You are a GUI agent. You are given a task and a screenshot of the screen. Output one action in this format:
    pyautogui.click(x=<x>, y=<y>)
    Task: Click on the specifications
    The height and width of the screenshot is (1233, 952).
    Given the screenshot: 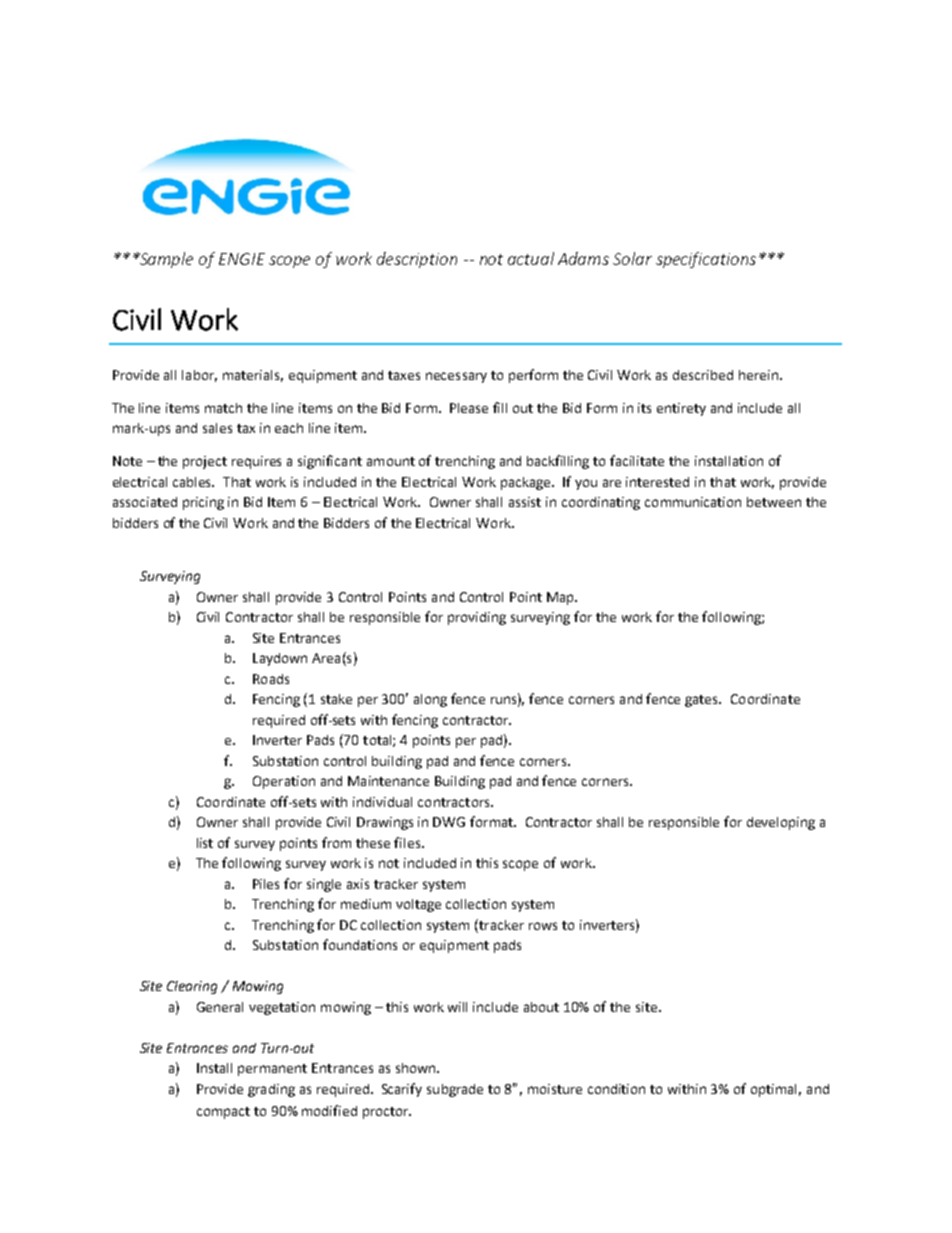 What is the action you would take?
    pyautogui.click(x=706, y=260)
